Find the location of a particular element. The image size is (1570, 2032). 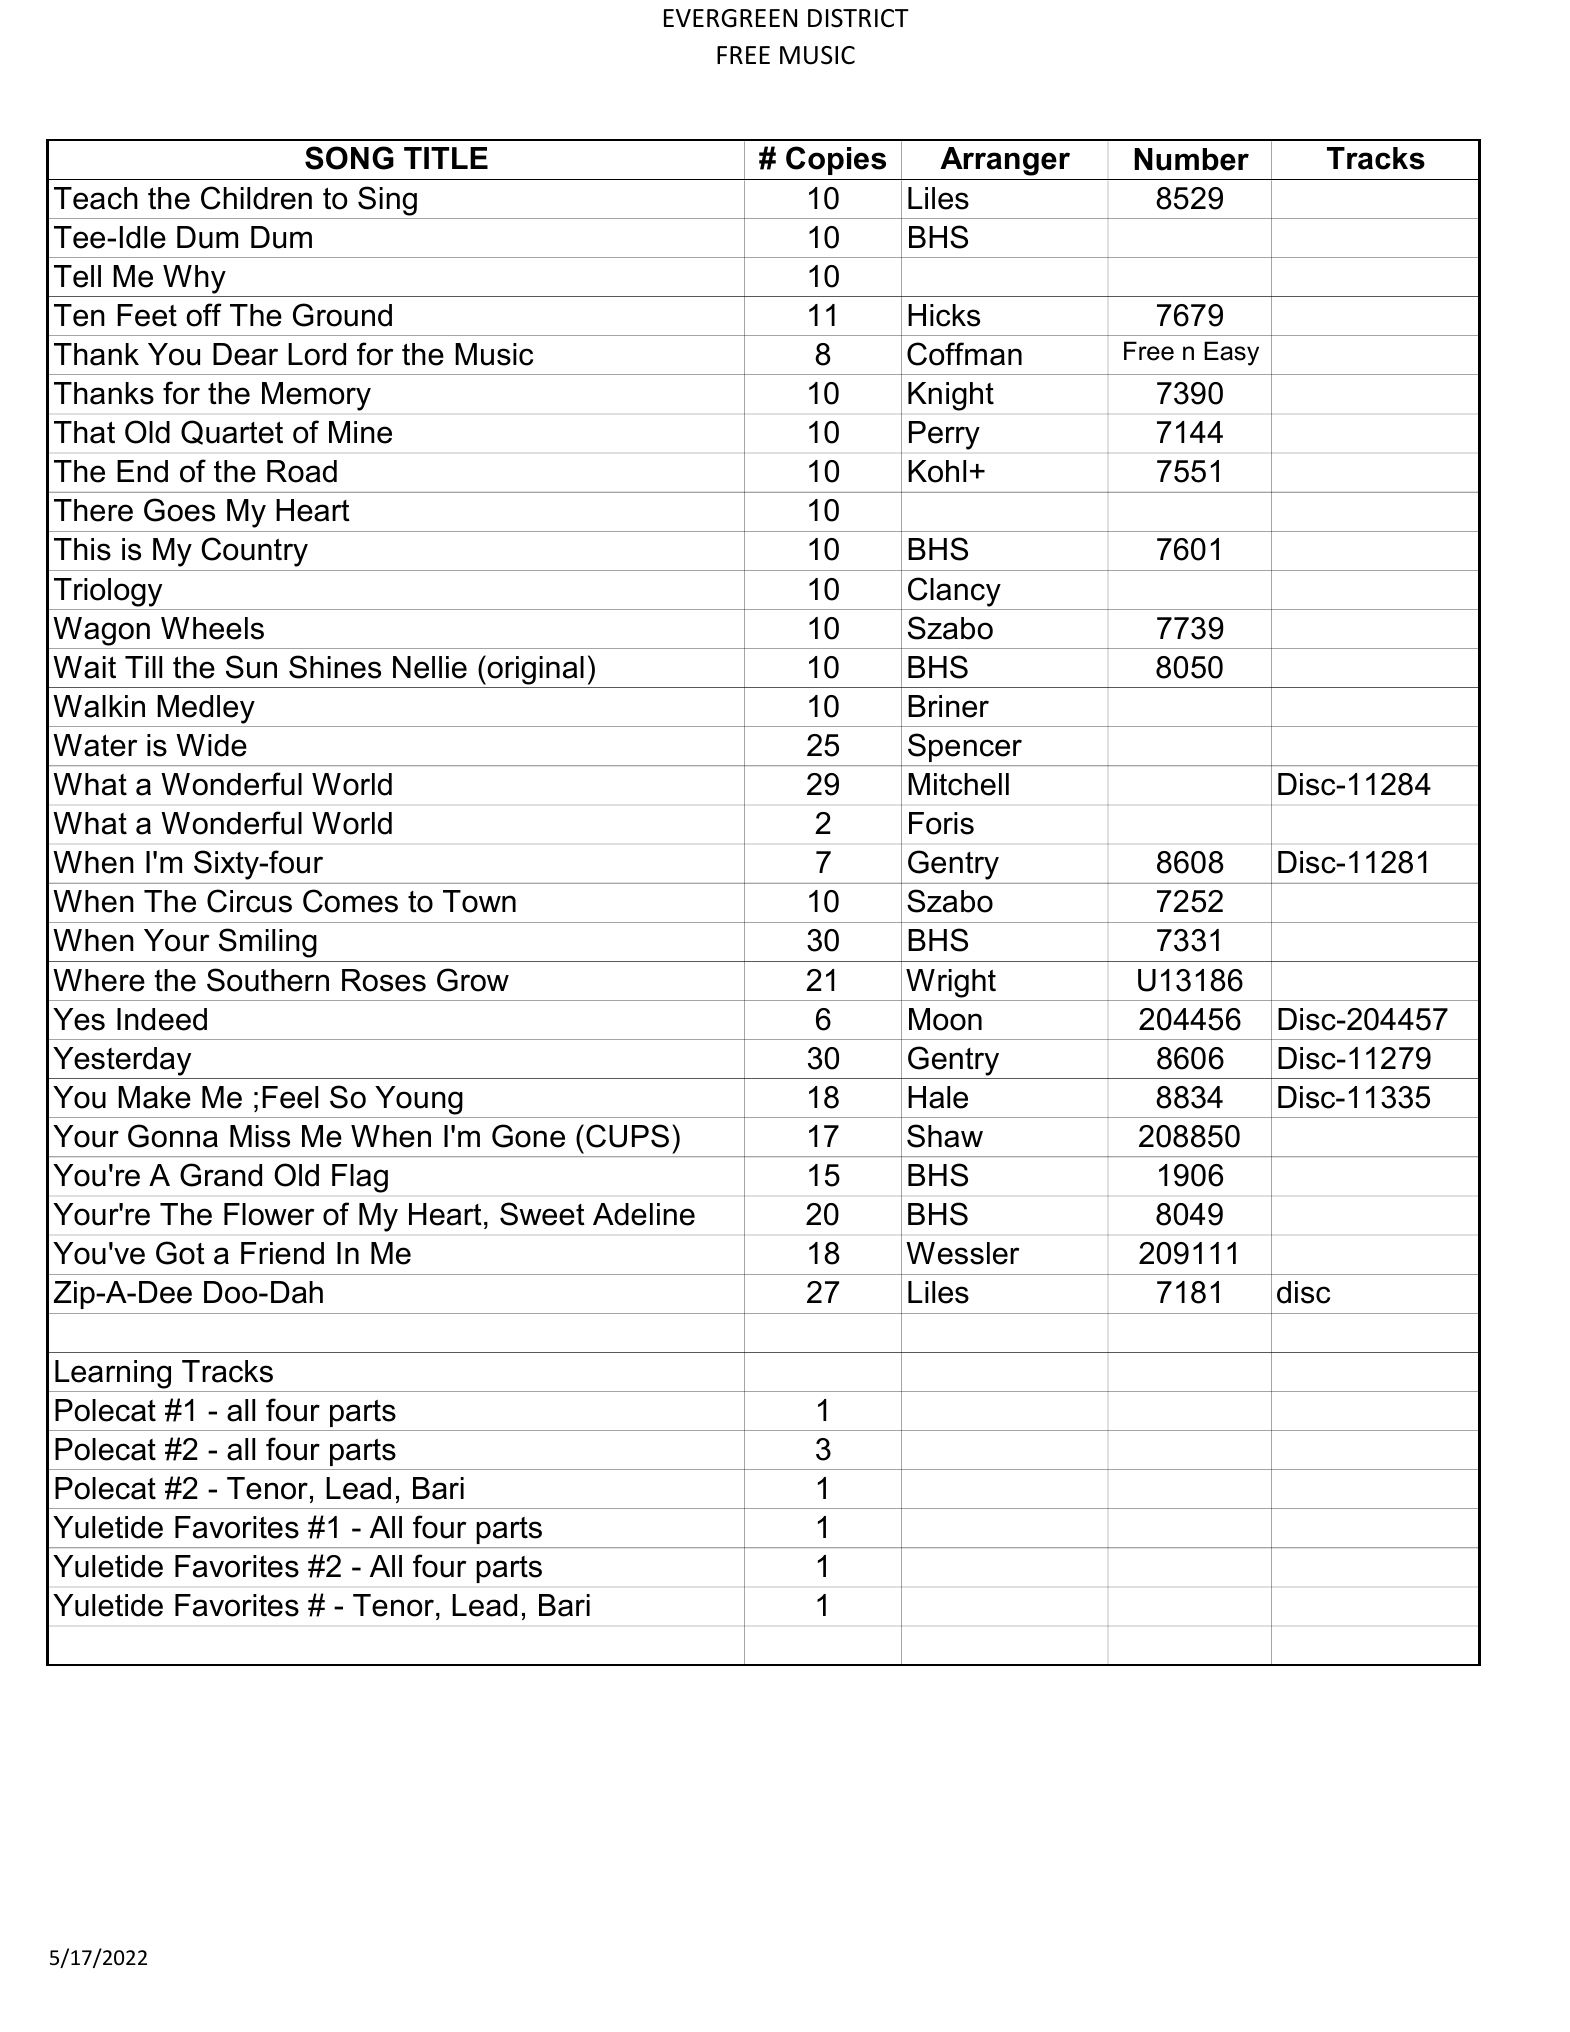

Arranger is located at coordinates (1005, 161).
